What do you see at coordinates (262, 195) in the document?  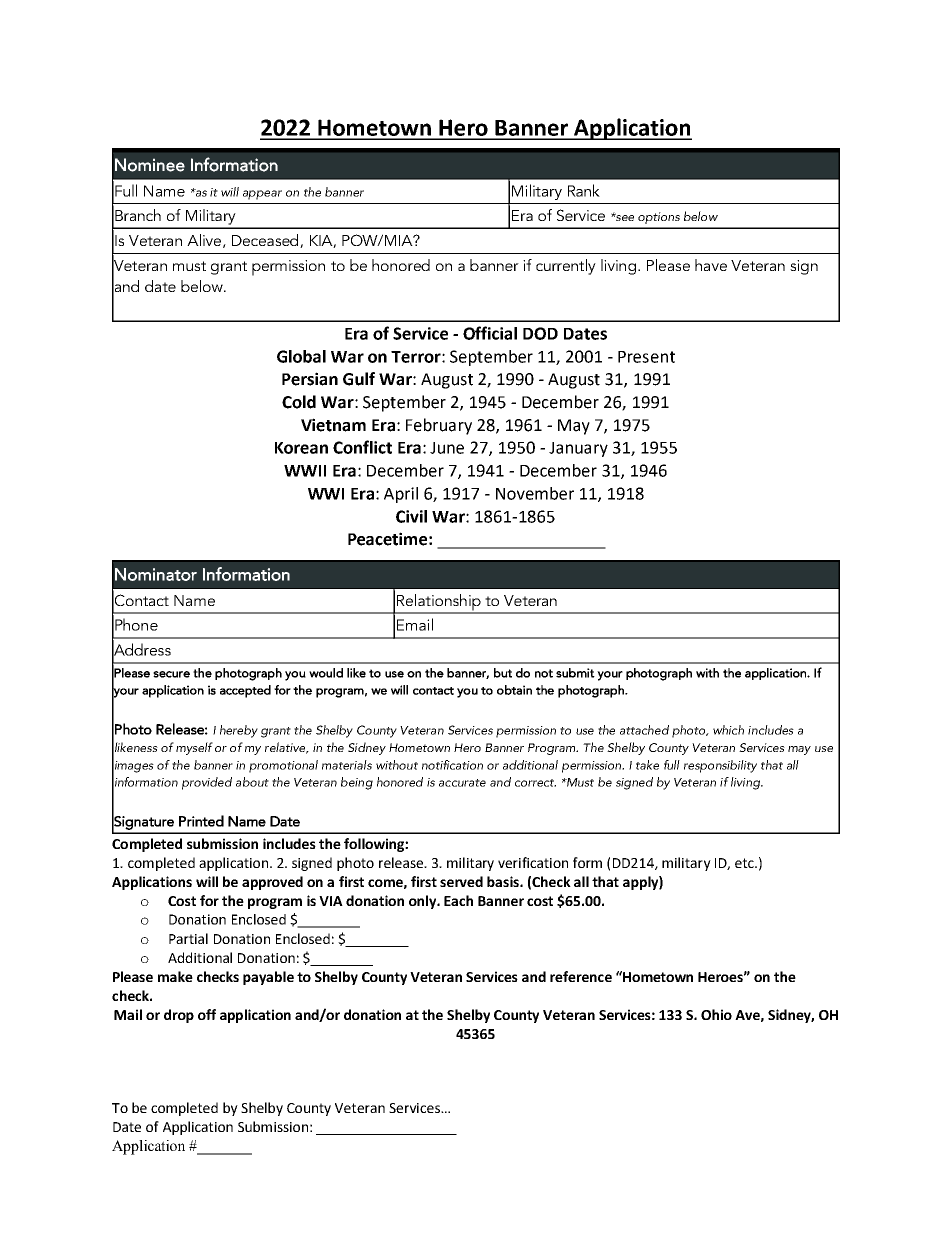 I see `appear` at bounding box center [262, 195].
